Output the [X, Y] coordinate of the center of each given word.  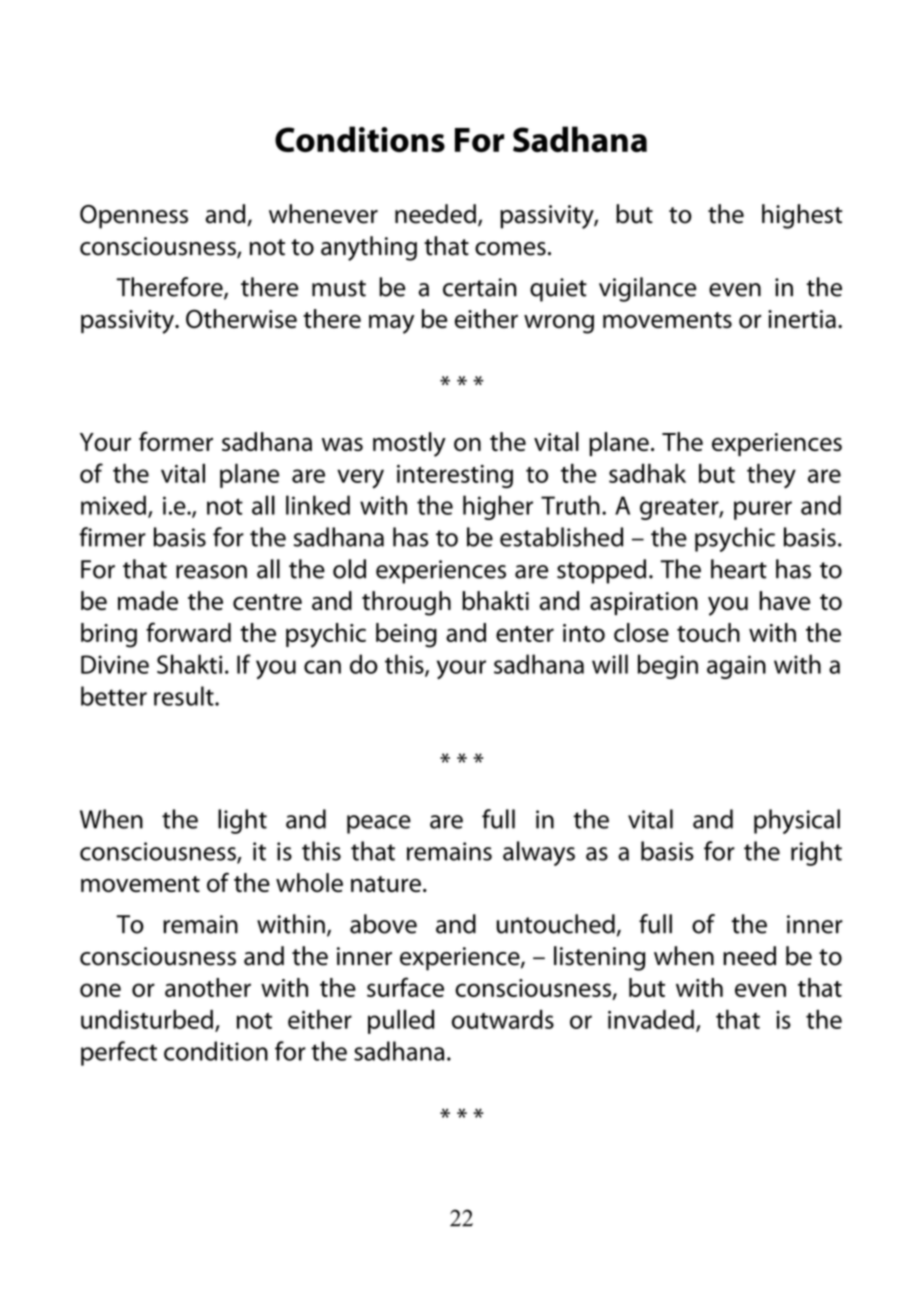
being [406, 635]
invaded [651, 1019]
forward [188, 632]
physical [797, 821]
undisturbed [147, 1019]
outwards [503, 1019]
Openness [134, 217]
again [736, 667]
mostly [409, 444]
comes [510, 249]
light [242, 821]
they [771, 476]
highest [802, 216]
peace [379, 824]
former [176, 441]
